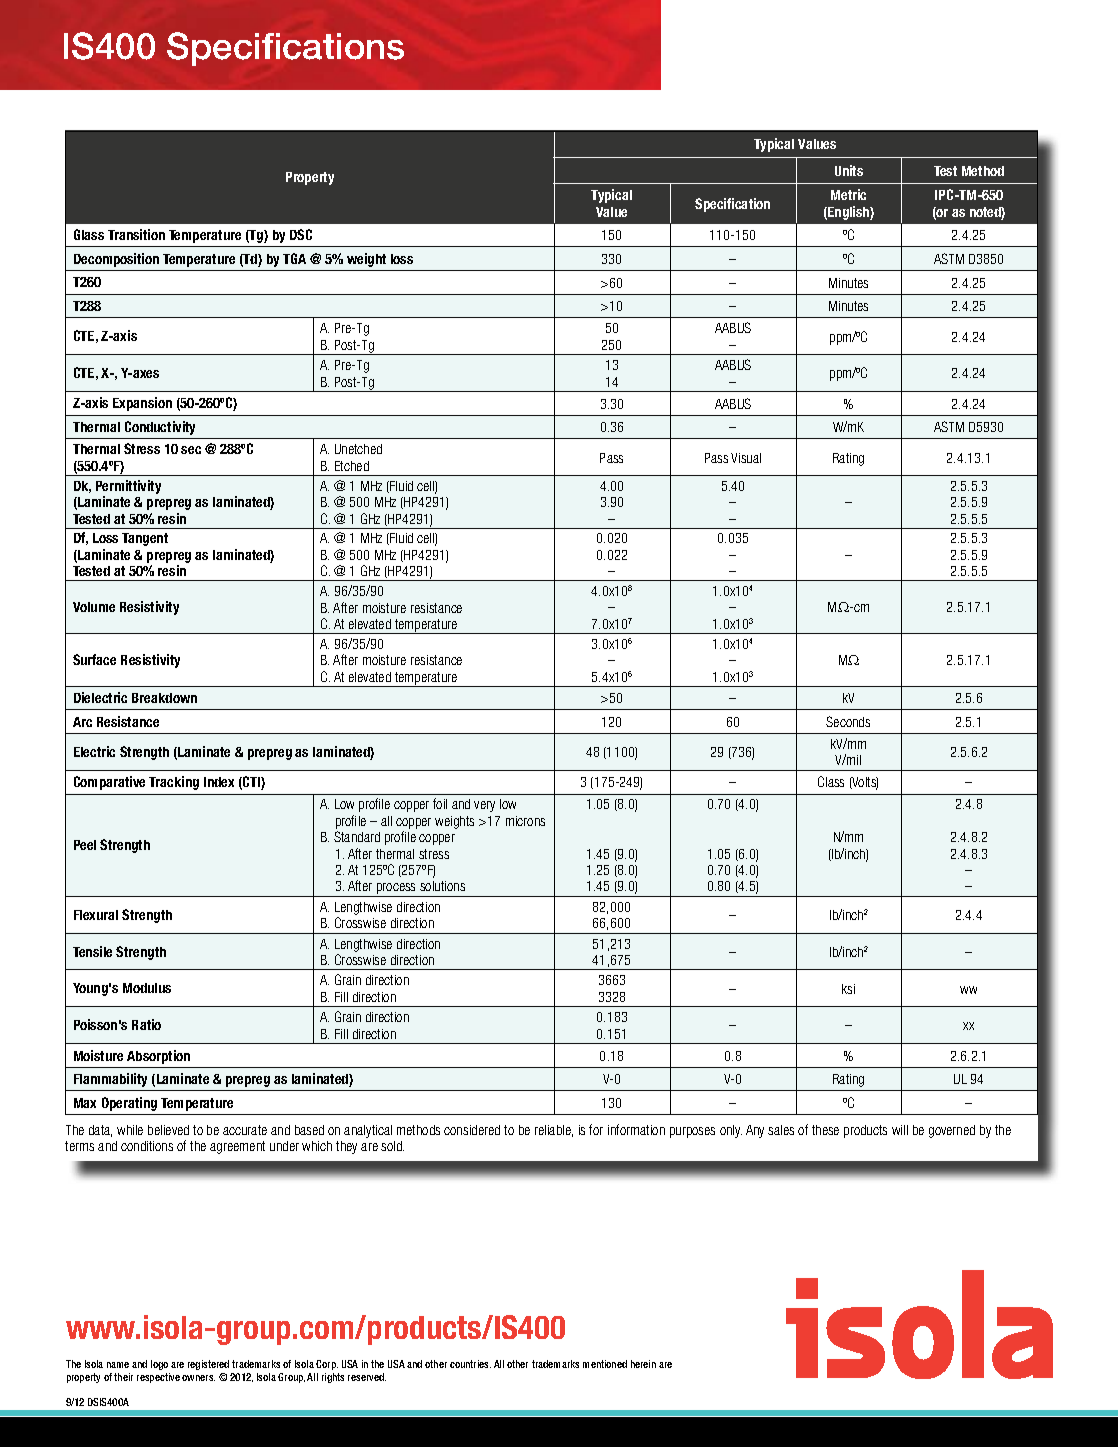 Image resolution: width=1118 pixels, height=1447 pixels. What do you see at coordinates (397, 890) in the screenshot?
I see `process` at bounding box center [397, 890].
